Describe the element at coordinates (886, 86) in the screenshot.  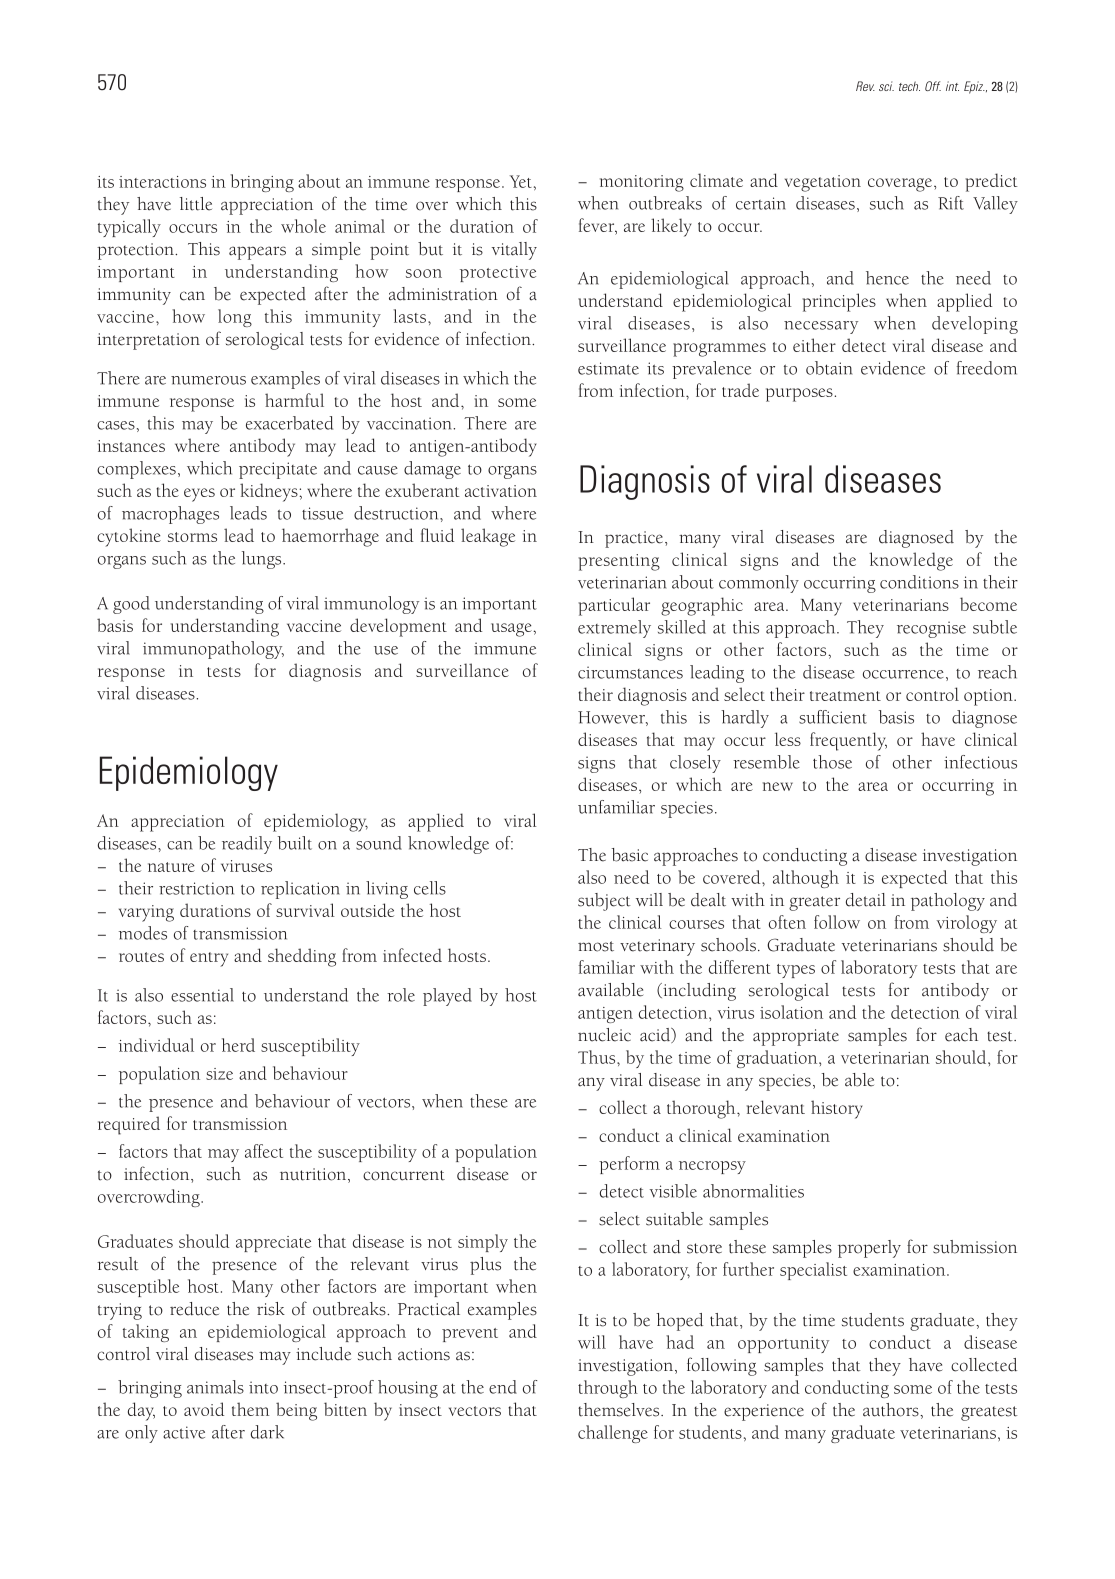
I see `sci` at that location.
